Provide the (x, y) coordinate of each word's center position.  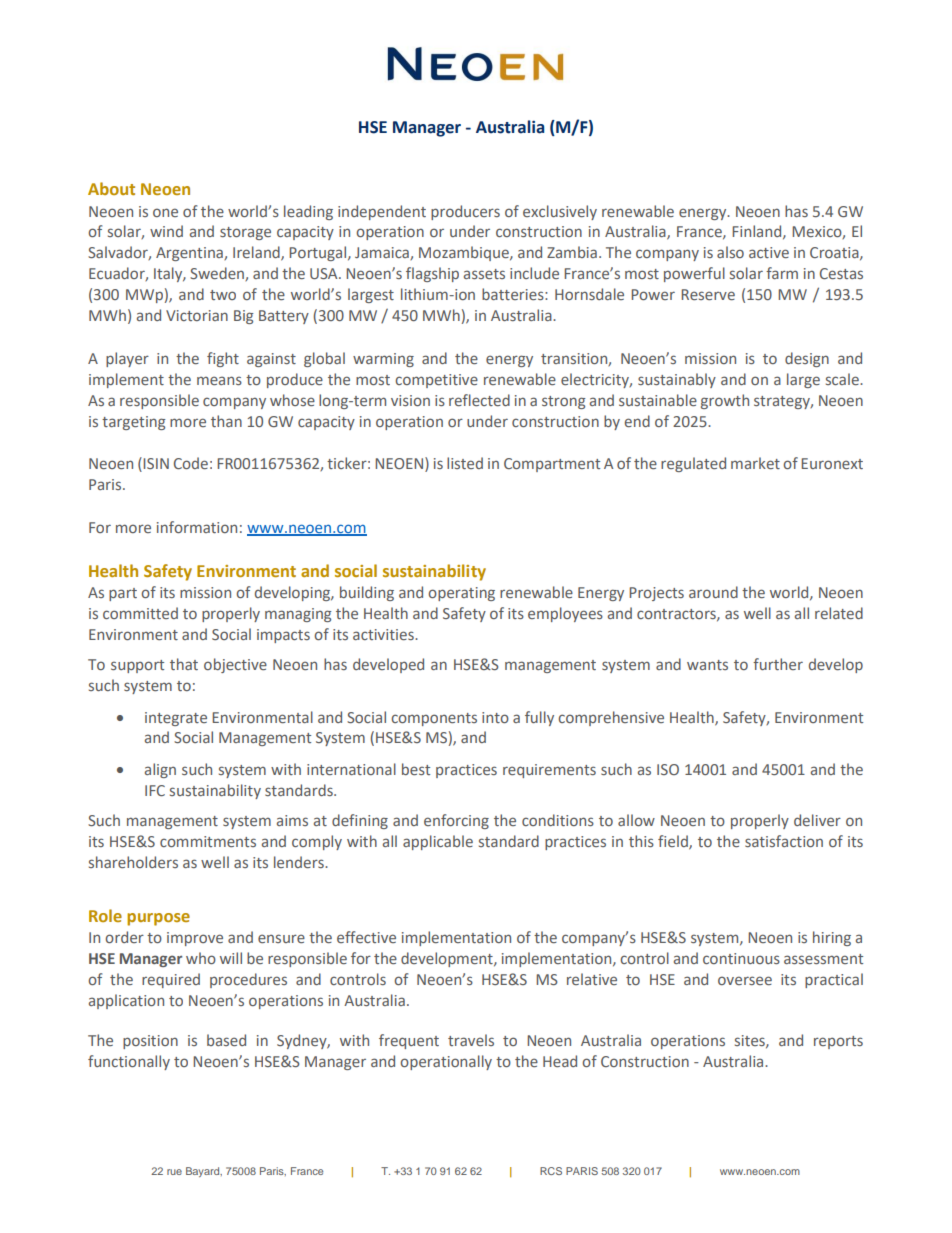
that (184, 664)
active (769, 252)
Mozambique (465, 253)
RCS (551, 1171)
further (778, 664)
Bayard (204, 1172)
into (495, 717)
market (755, 463)
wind (166, 231)
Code (191, 463)
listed (465, 463)
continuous (741, 958)
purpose (158, 919)
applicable (438, 842)
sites (751, 1041)
